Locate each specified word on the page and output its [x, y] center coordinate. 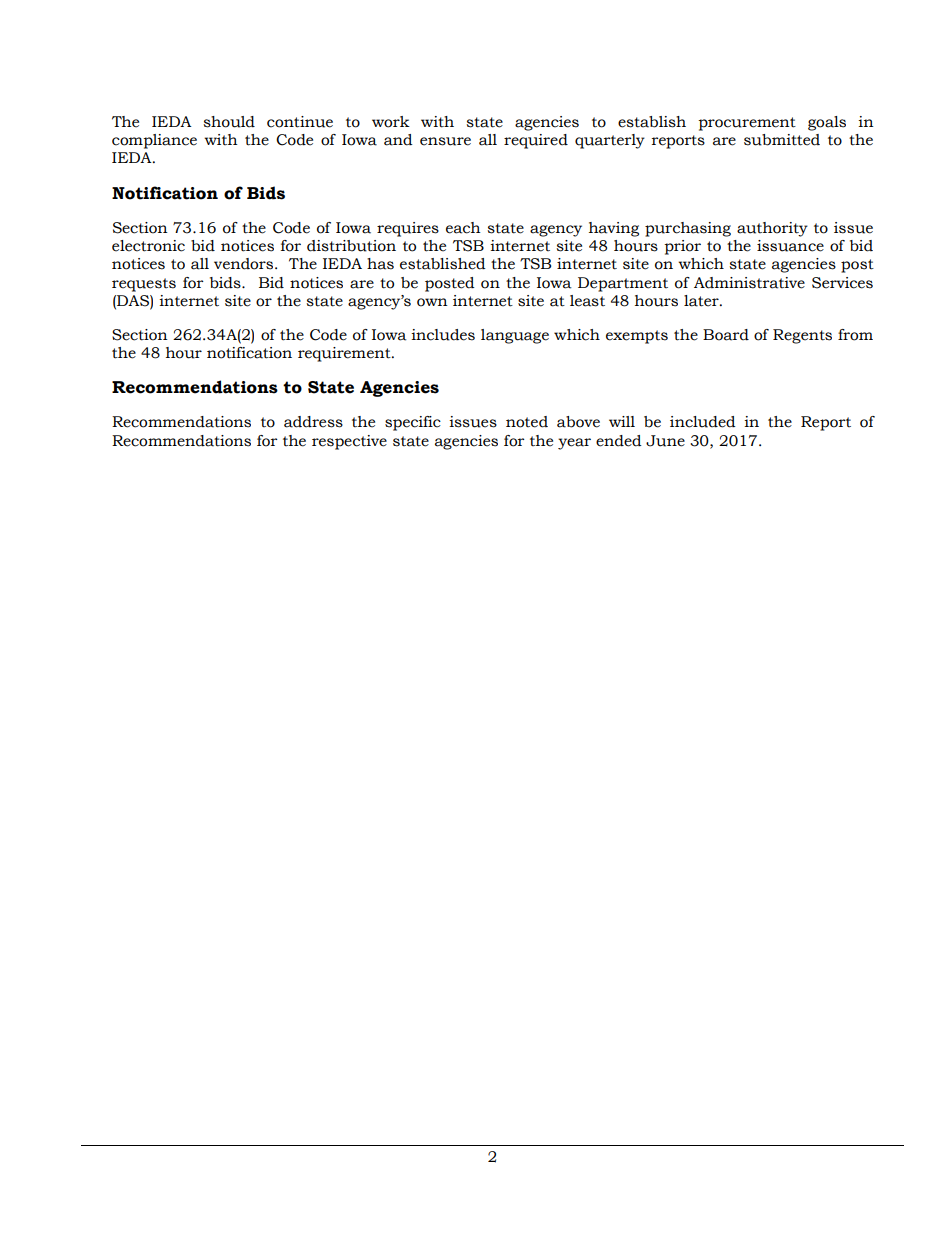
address [313, 422]
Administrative [749, 283]
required [536, 141]
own [432, 302]
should [229, 122]
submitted [782, 140]
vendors [245, 264]
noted [527, 422]
